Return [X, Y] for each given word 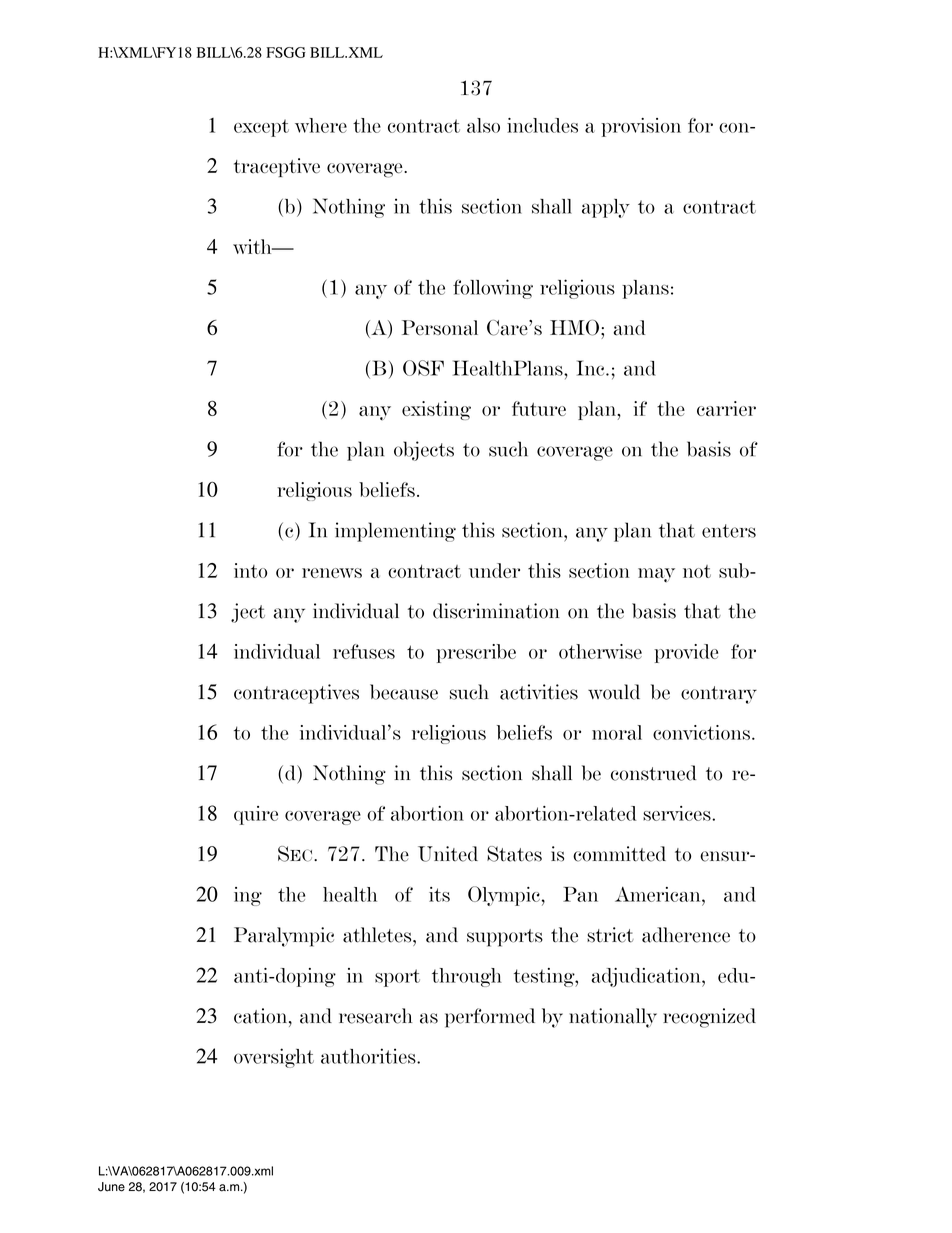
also [483, 125]
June [111, 1187]
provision [641, 127]
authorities [369, 1056]
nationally [613, 1018]
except [261, 128]
